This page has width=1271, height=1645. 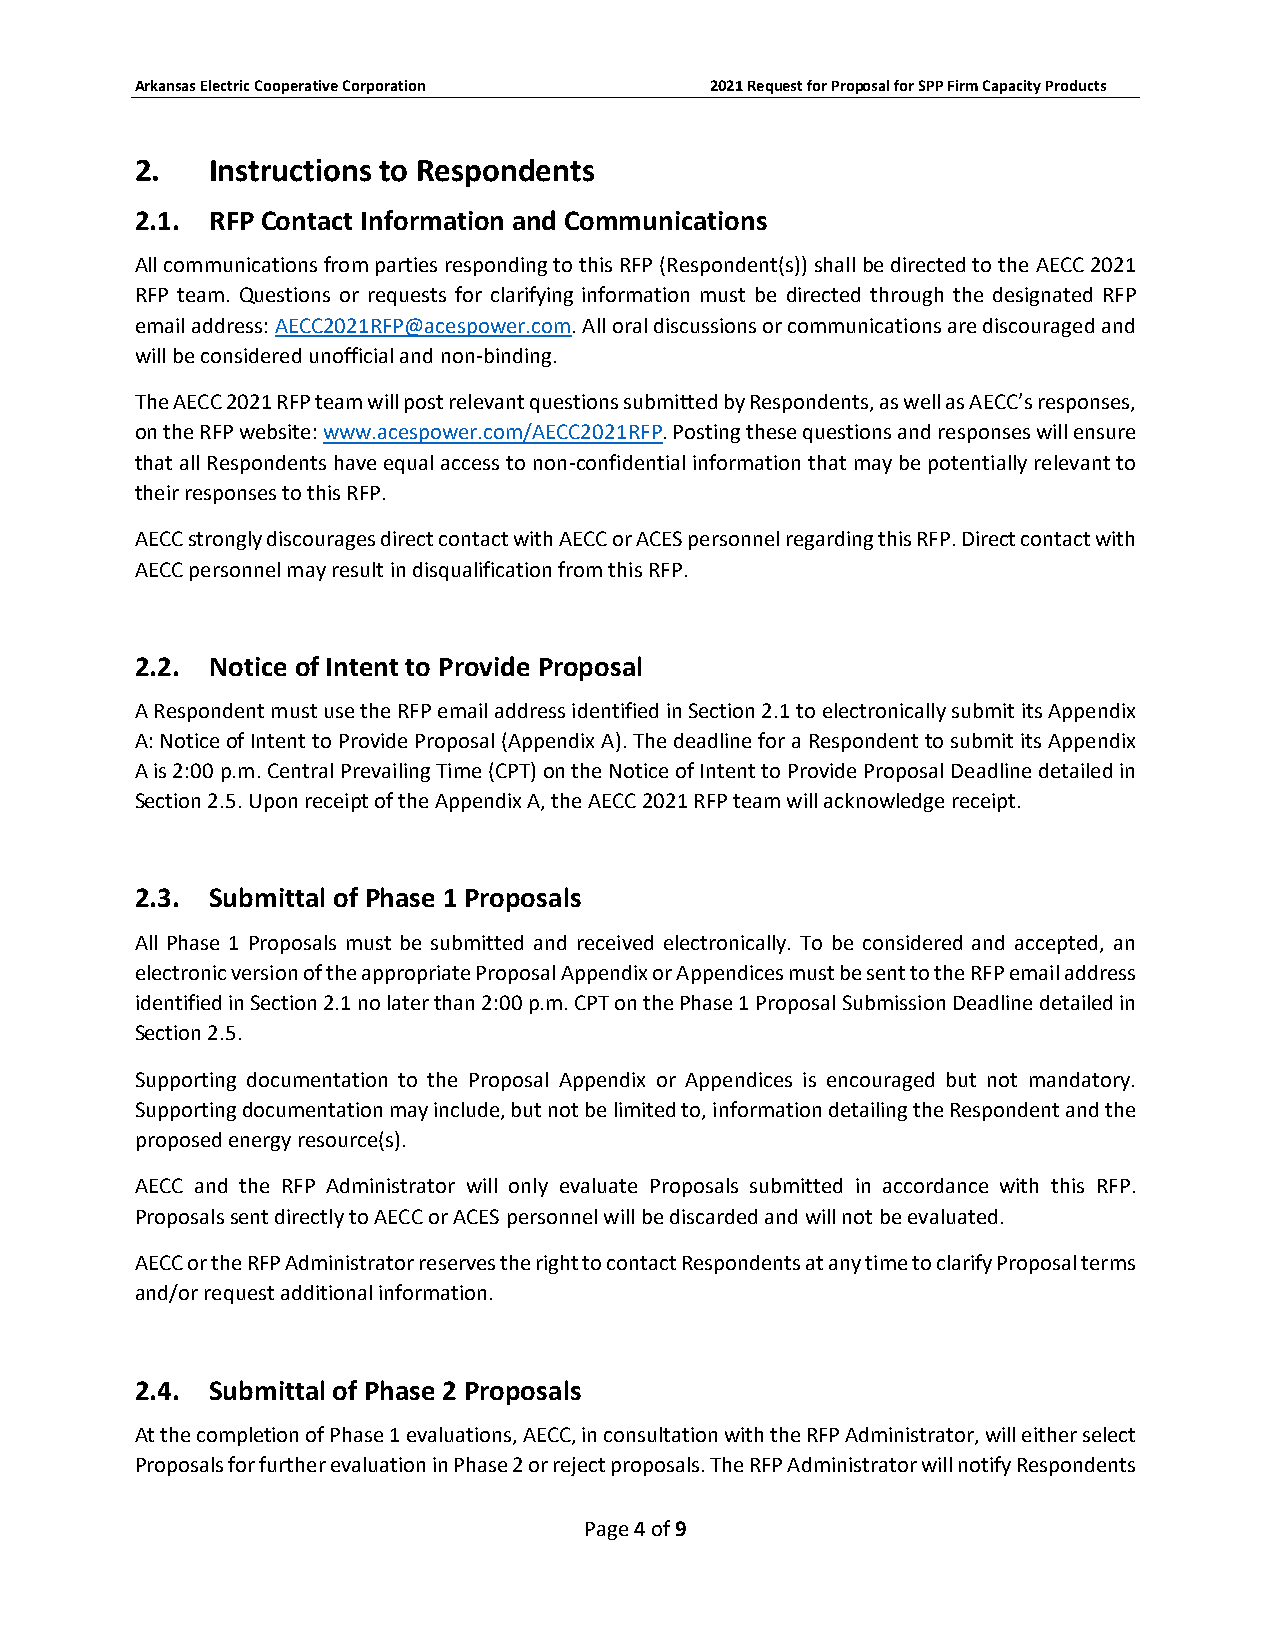 I want to click on Upon, so click(x=273, y=803).
